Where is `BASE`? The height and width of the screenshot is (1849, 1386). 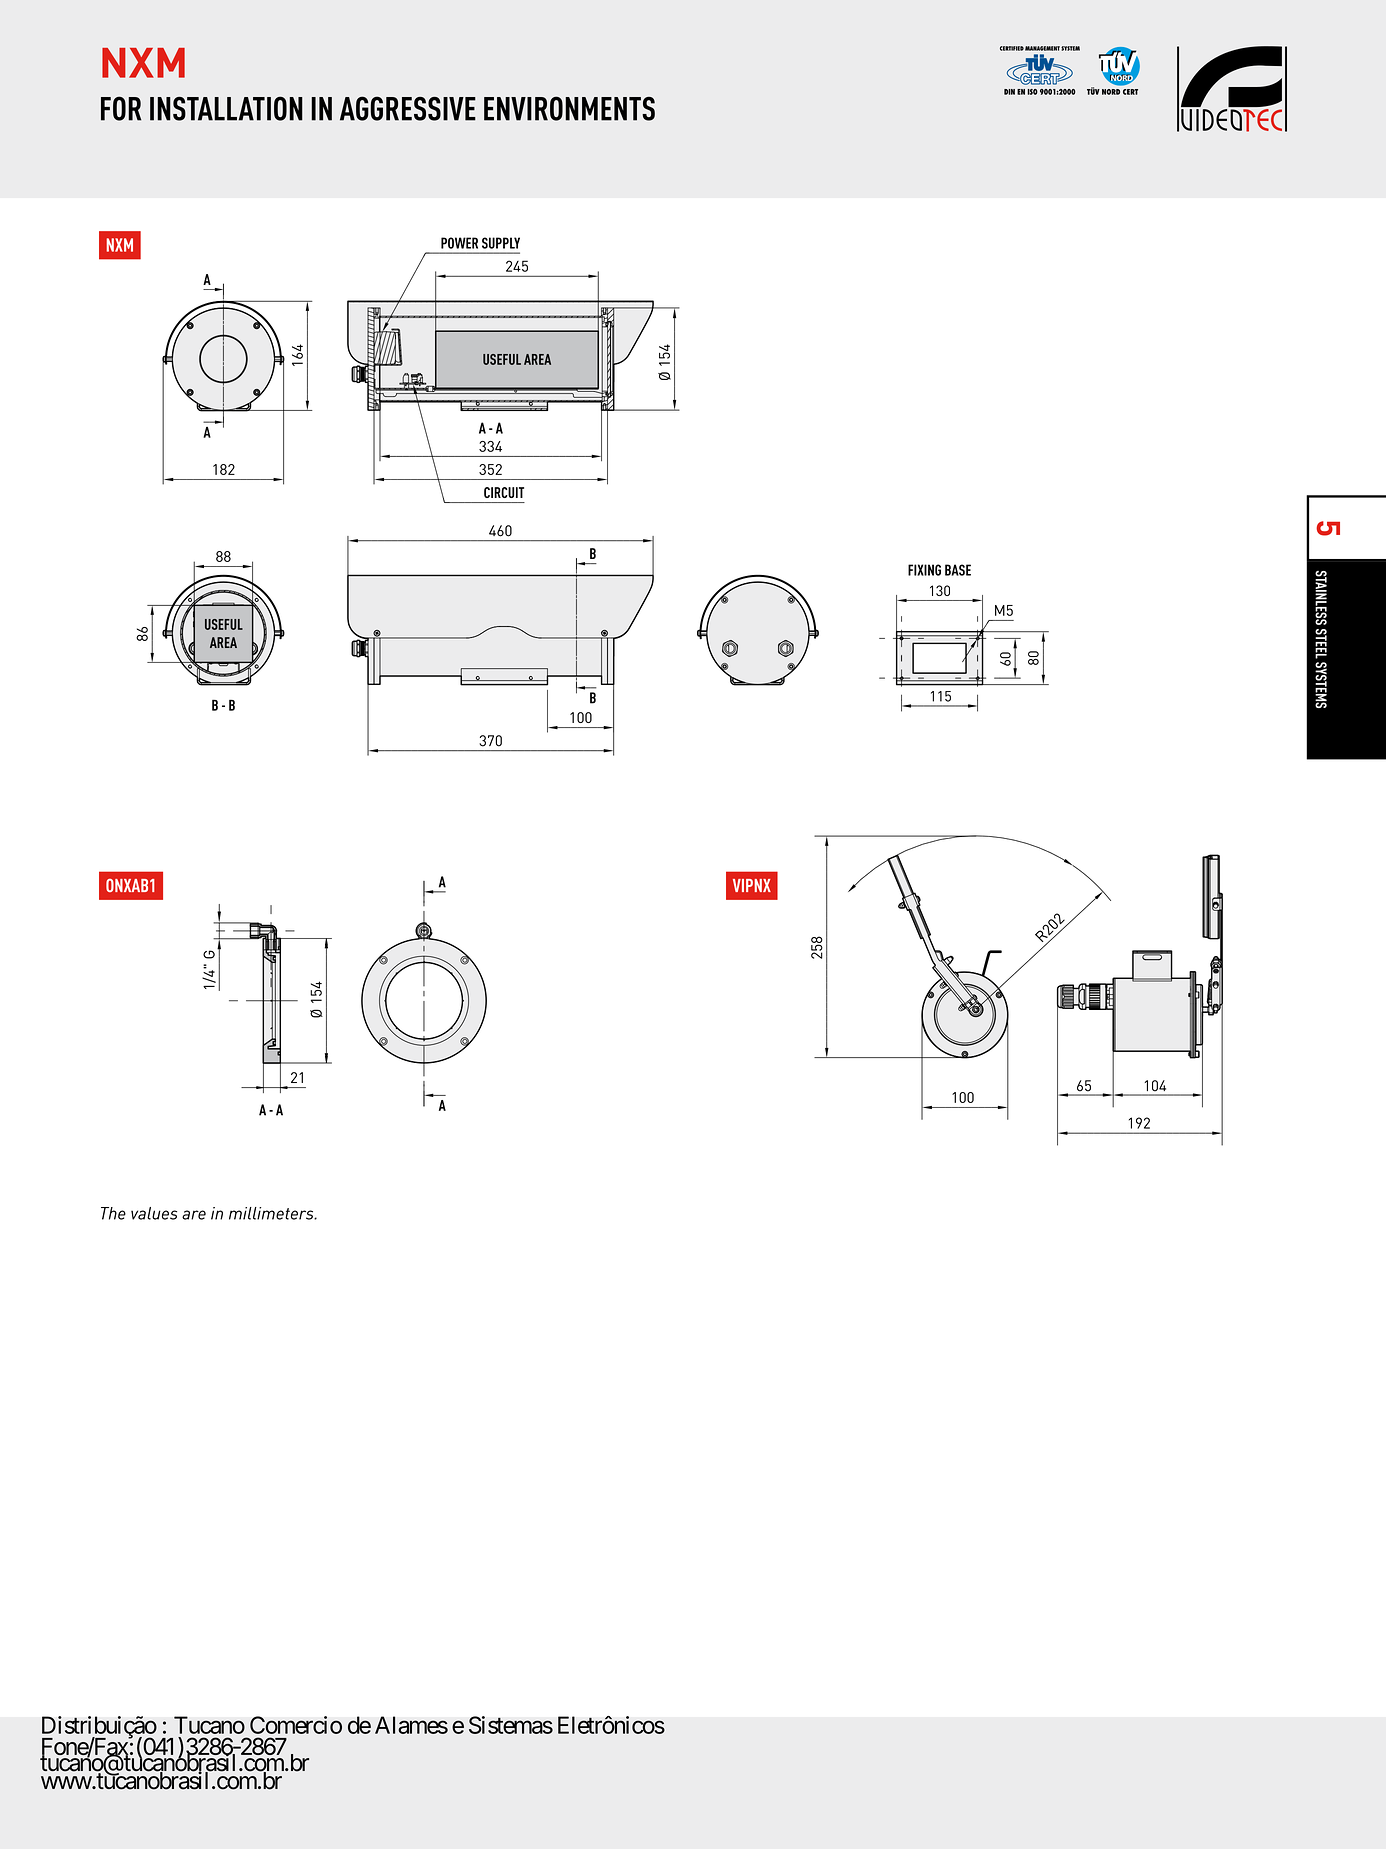
BASE is located at coordinates (958, 570).
